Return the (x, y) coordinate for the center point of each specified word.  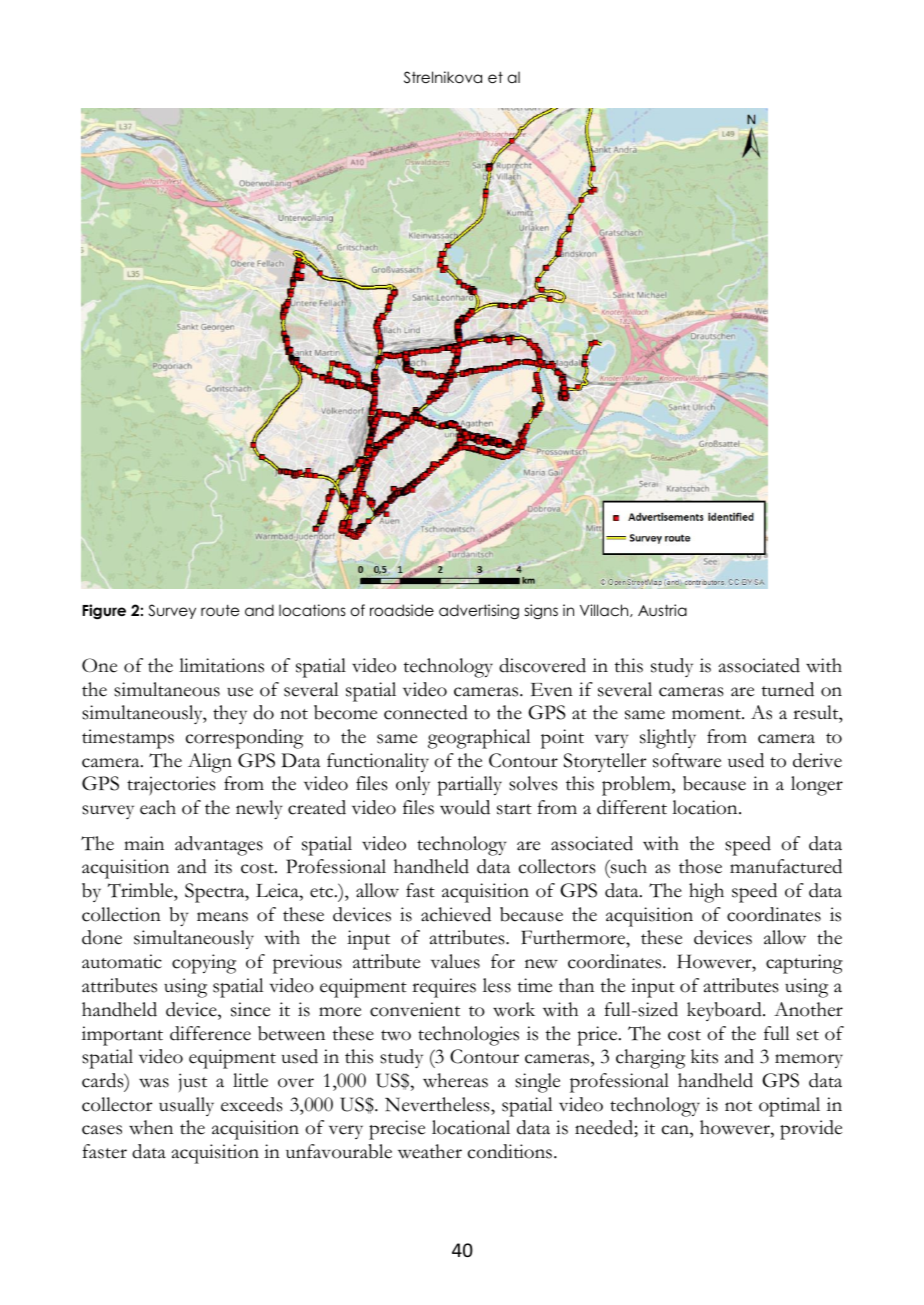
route (220, 610)
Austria (662, 610)
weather (430, 1151)
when (151, 1127)
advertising (479, 612)
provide (811, 1130)
